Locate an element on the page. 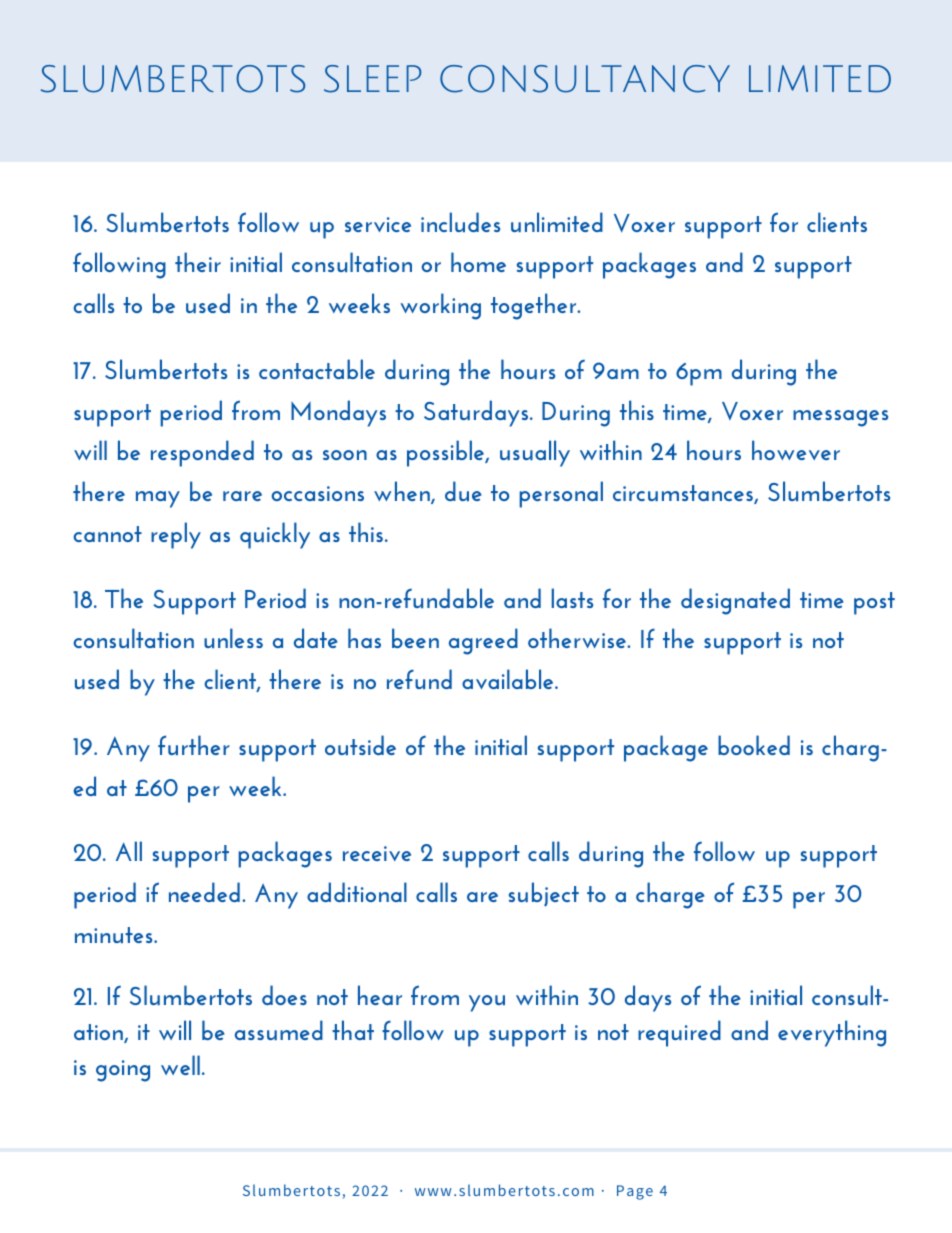  well is located at coordinates (180, 1065).
